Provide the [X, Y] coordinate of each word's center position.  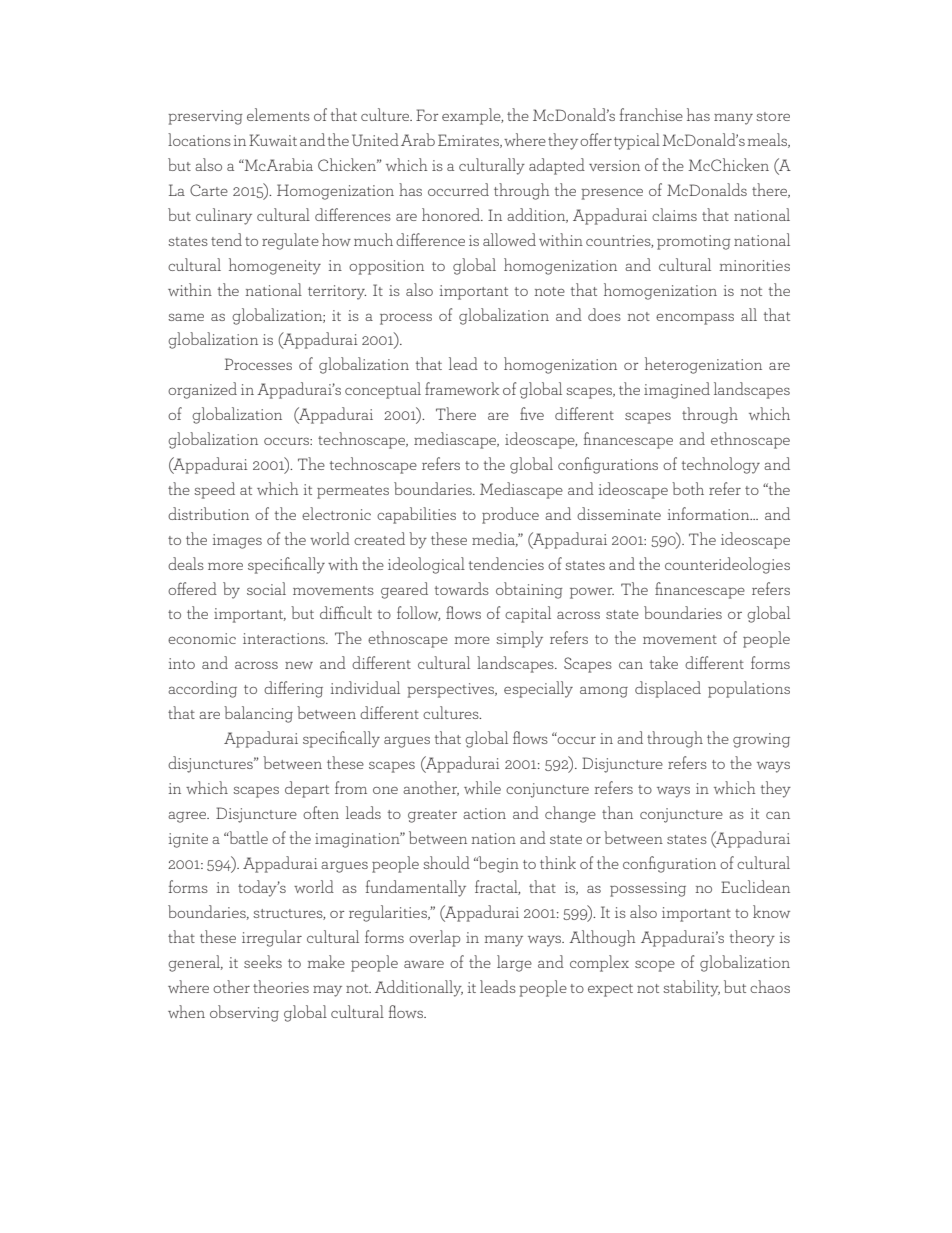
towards [462, 588]
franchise [651, 114]
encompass [695, 319]
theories [281, 986]
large [514, 963]
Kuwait [273, 140]
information [710, 513]
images [237, 541]
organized [202, 390]
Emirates [469, 141]
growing [761, 740]
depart [307, 789]
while [482, 787]
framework [462, 388]
